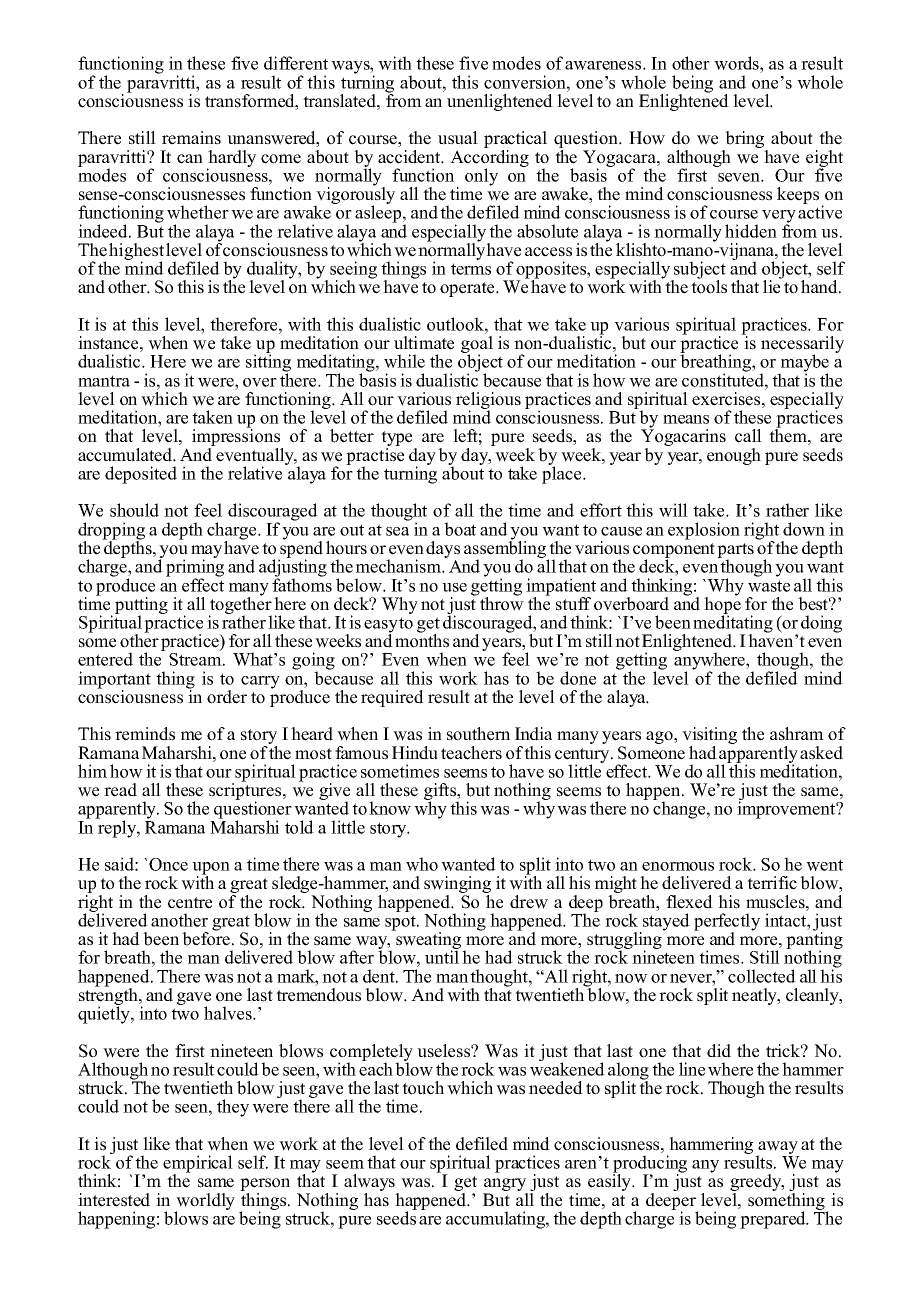 This document has width=924, height=1307. Describe the element at coordinates (422, 640) in the document. I see `months` at that location.
